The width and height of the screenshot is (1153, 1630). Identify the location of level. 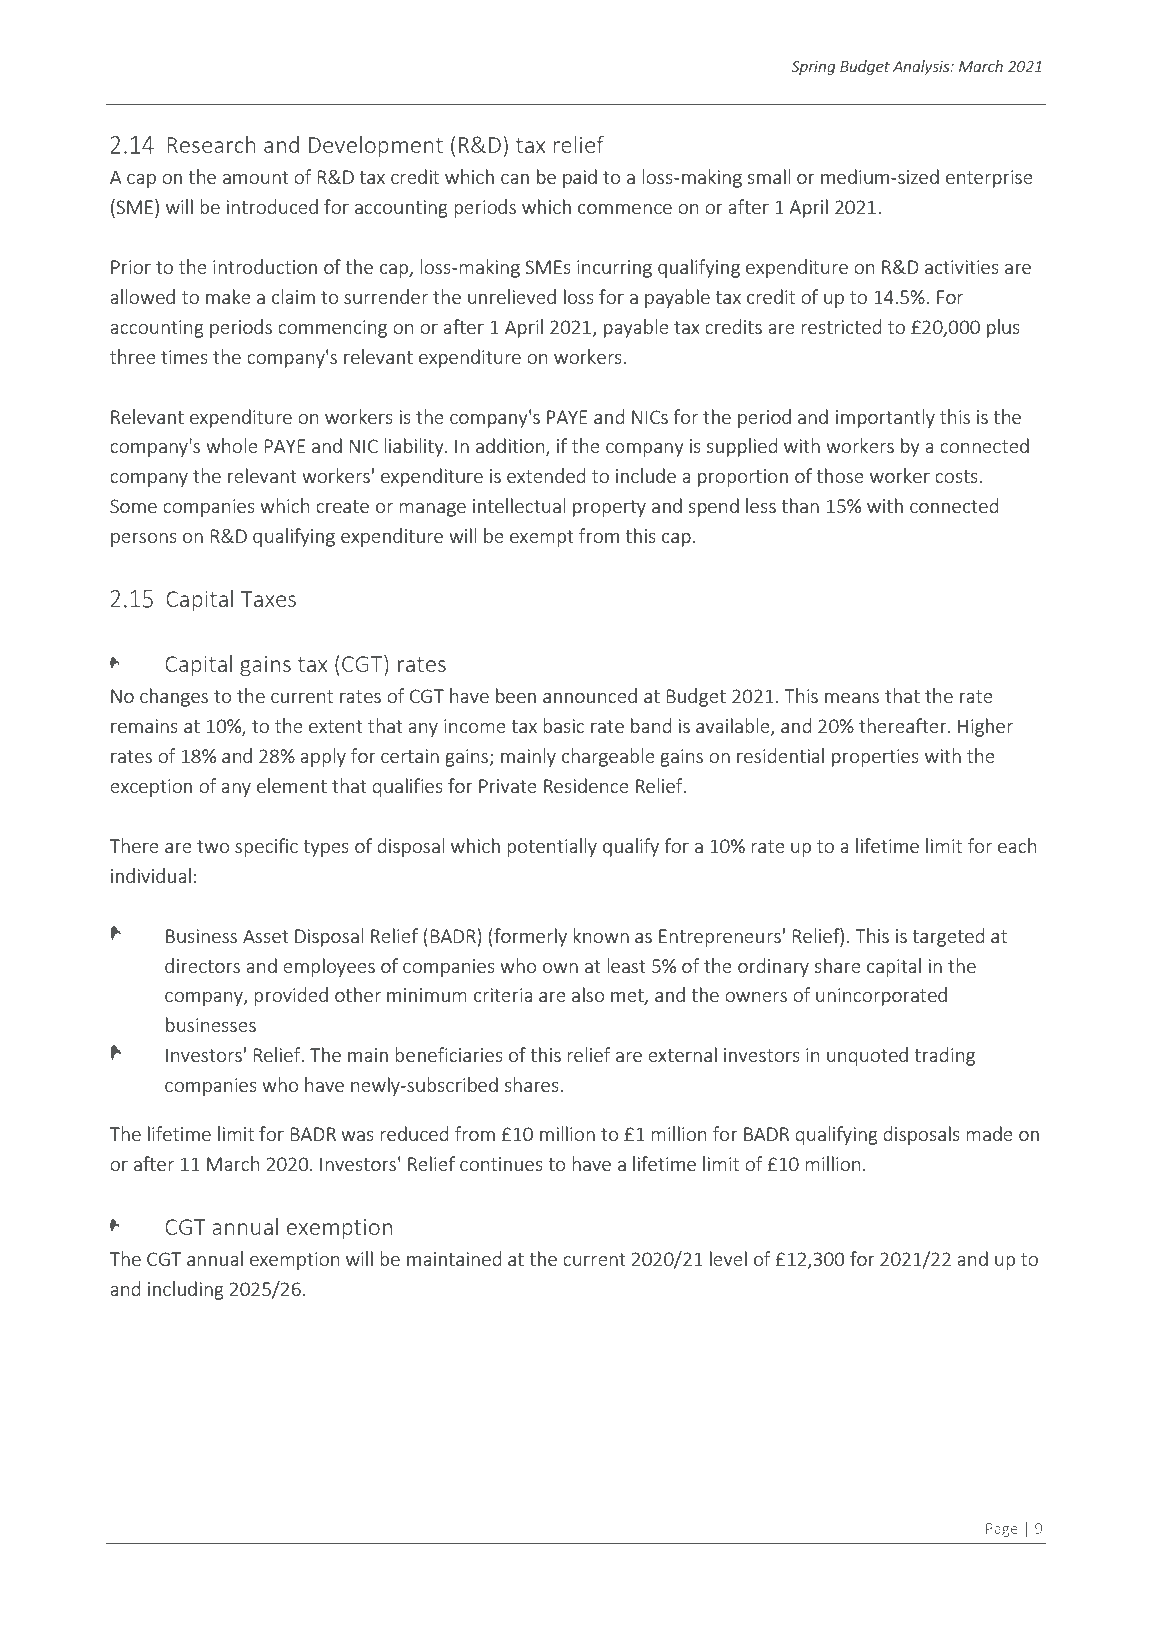
(728, 1258).
